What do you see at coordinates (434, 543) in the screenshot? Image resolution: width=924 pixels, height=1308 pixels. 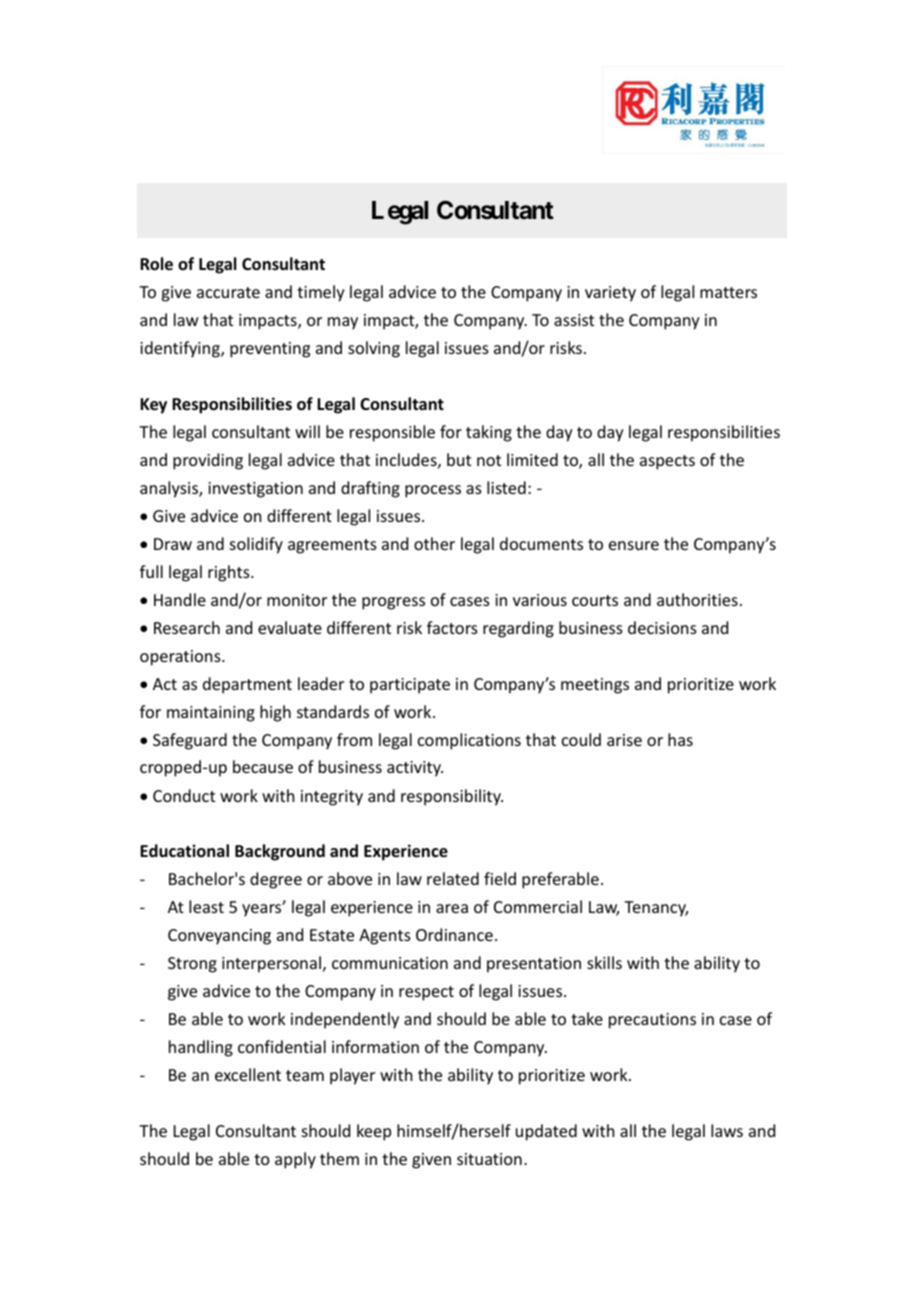 I see `other` at bounding box center [434, 543].
